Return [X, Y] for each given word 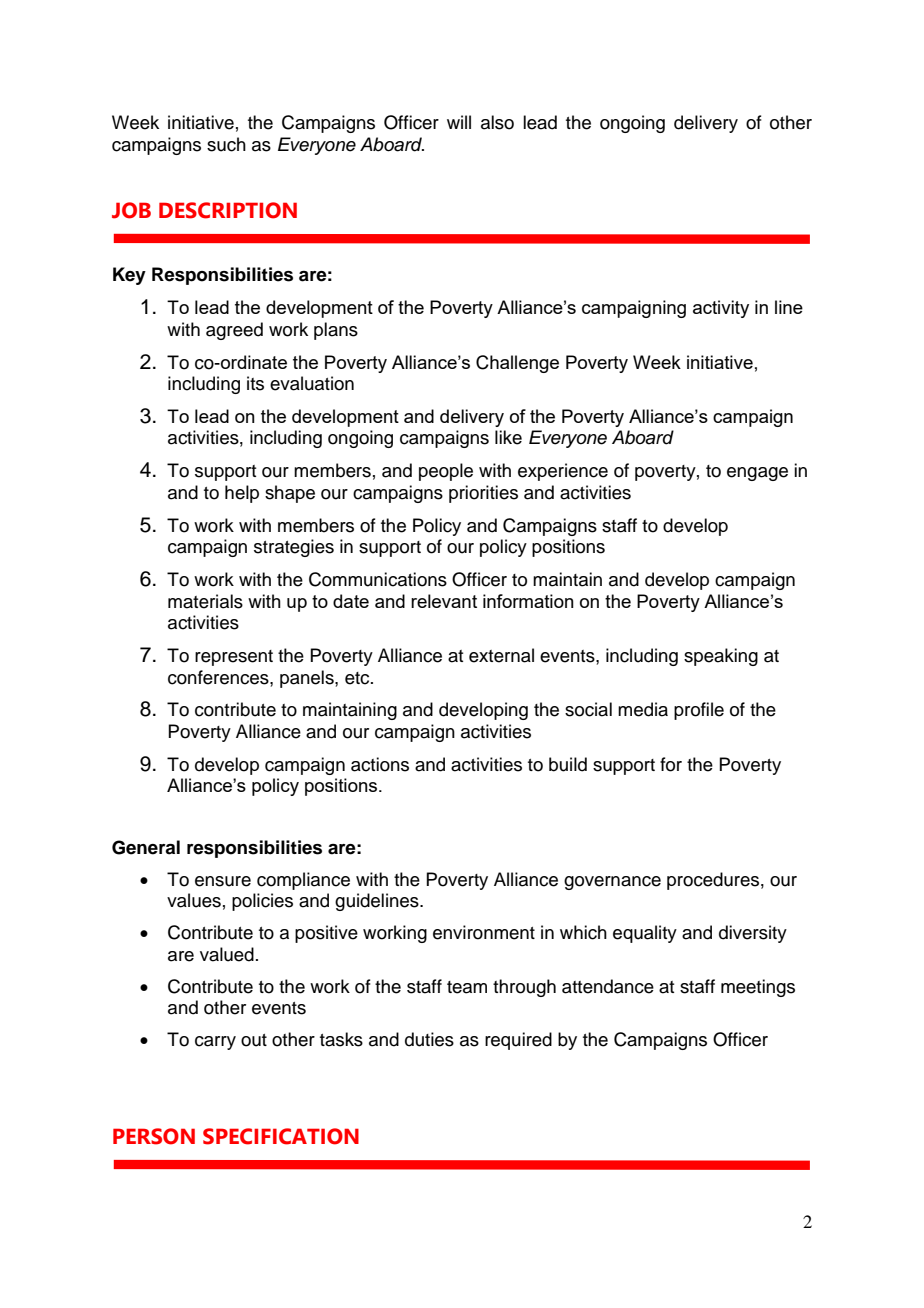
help [242, 494]
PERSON [154, 1136]
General [146, 847]
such [226, 144]
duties [429, 1039]
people [446, 472]
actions [380, 764]
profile [699, 711]
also [497, 122]
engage [757, 474]
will [459, 122]
